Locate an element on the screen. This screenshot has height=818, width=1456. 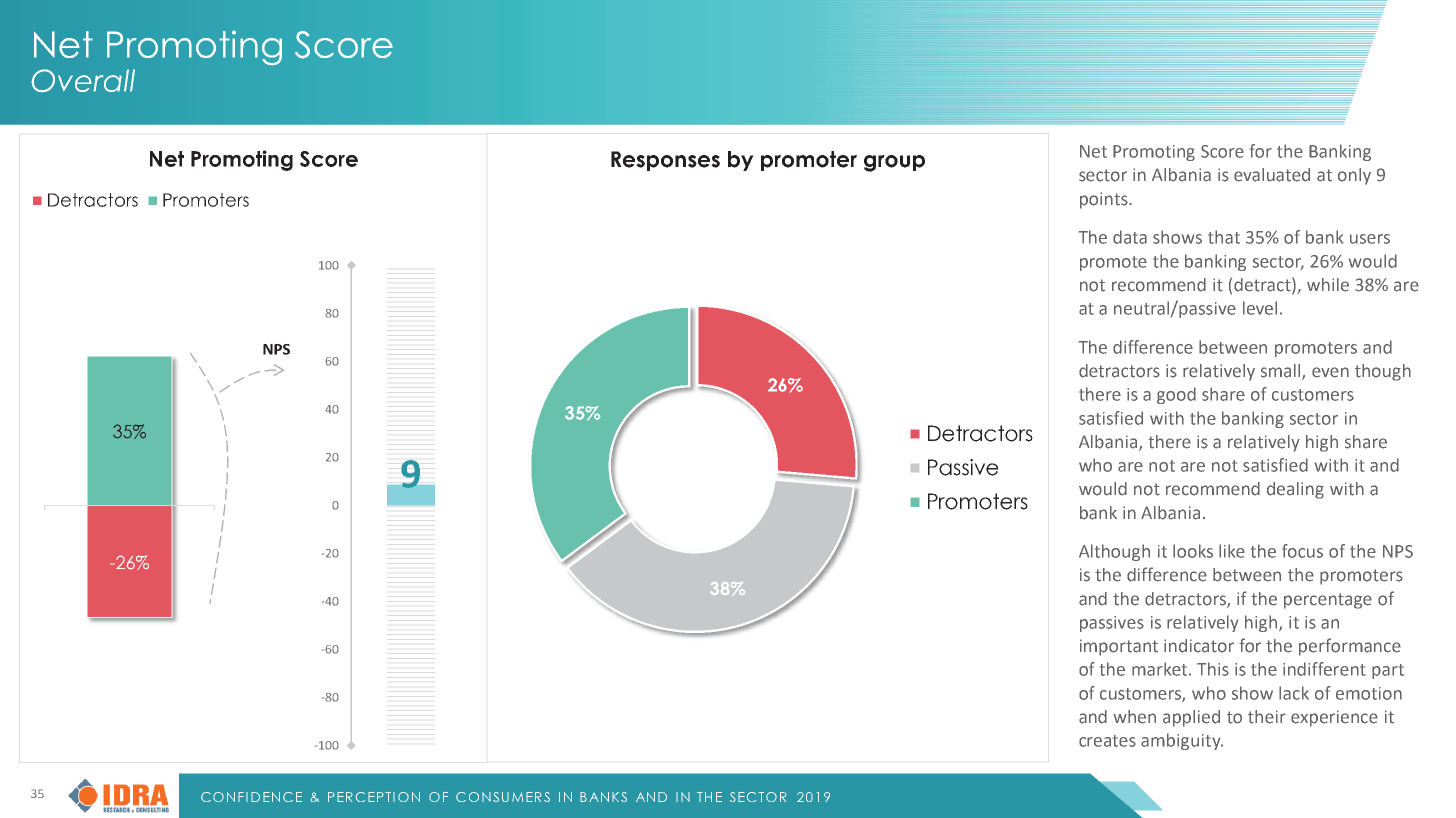
creates is located at coordinates (1107, 741).
